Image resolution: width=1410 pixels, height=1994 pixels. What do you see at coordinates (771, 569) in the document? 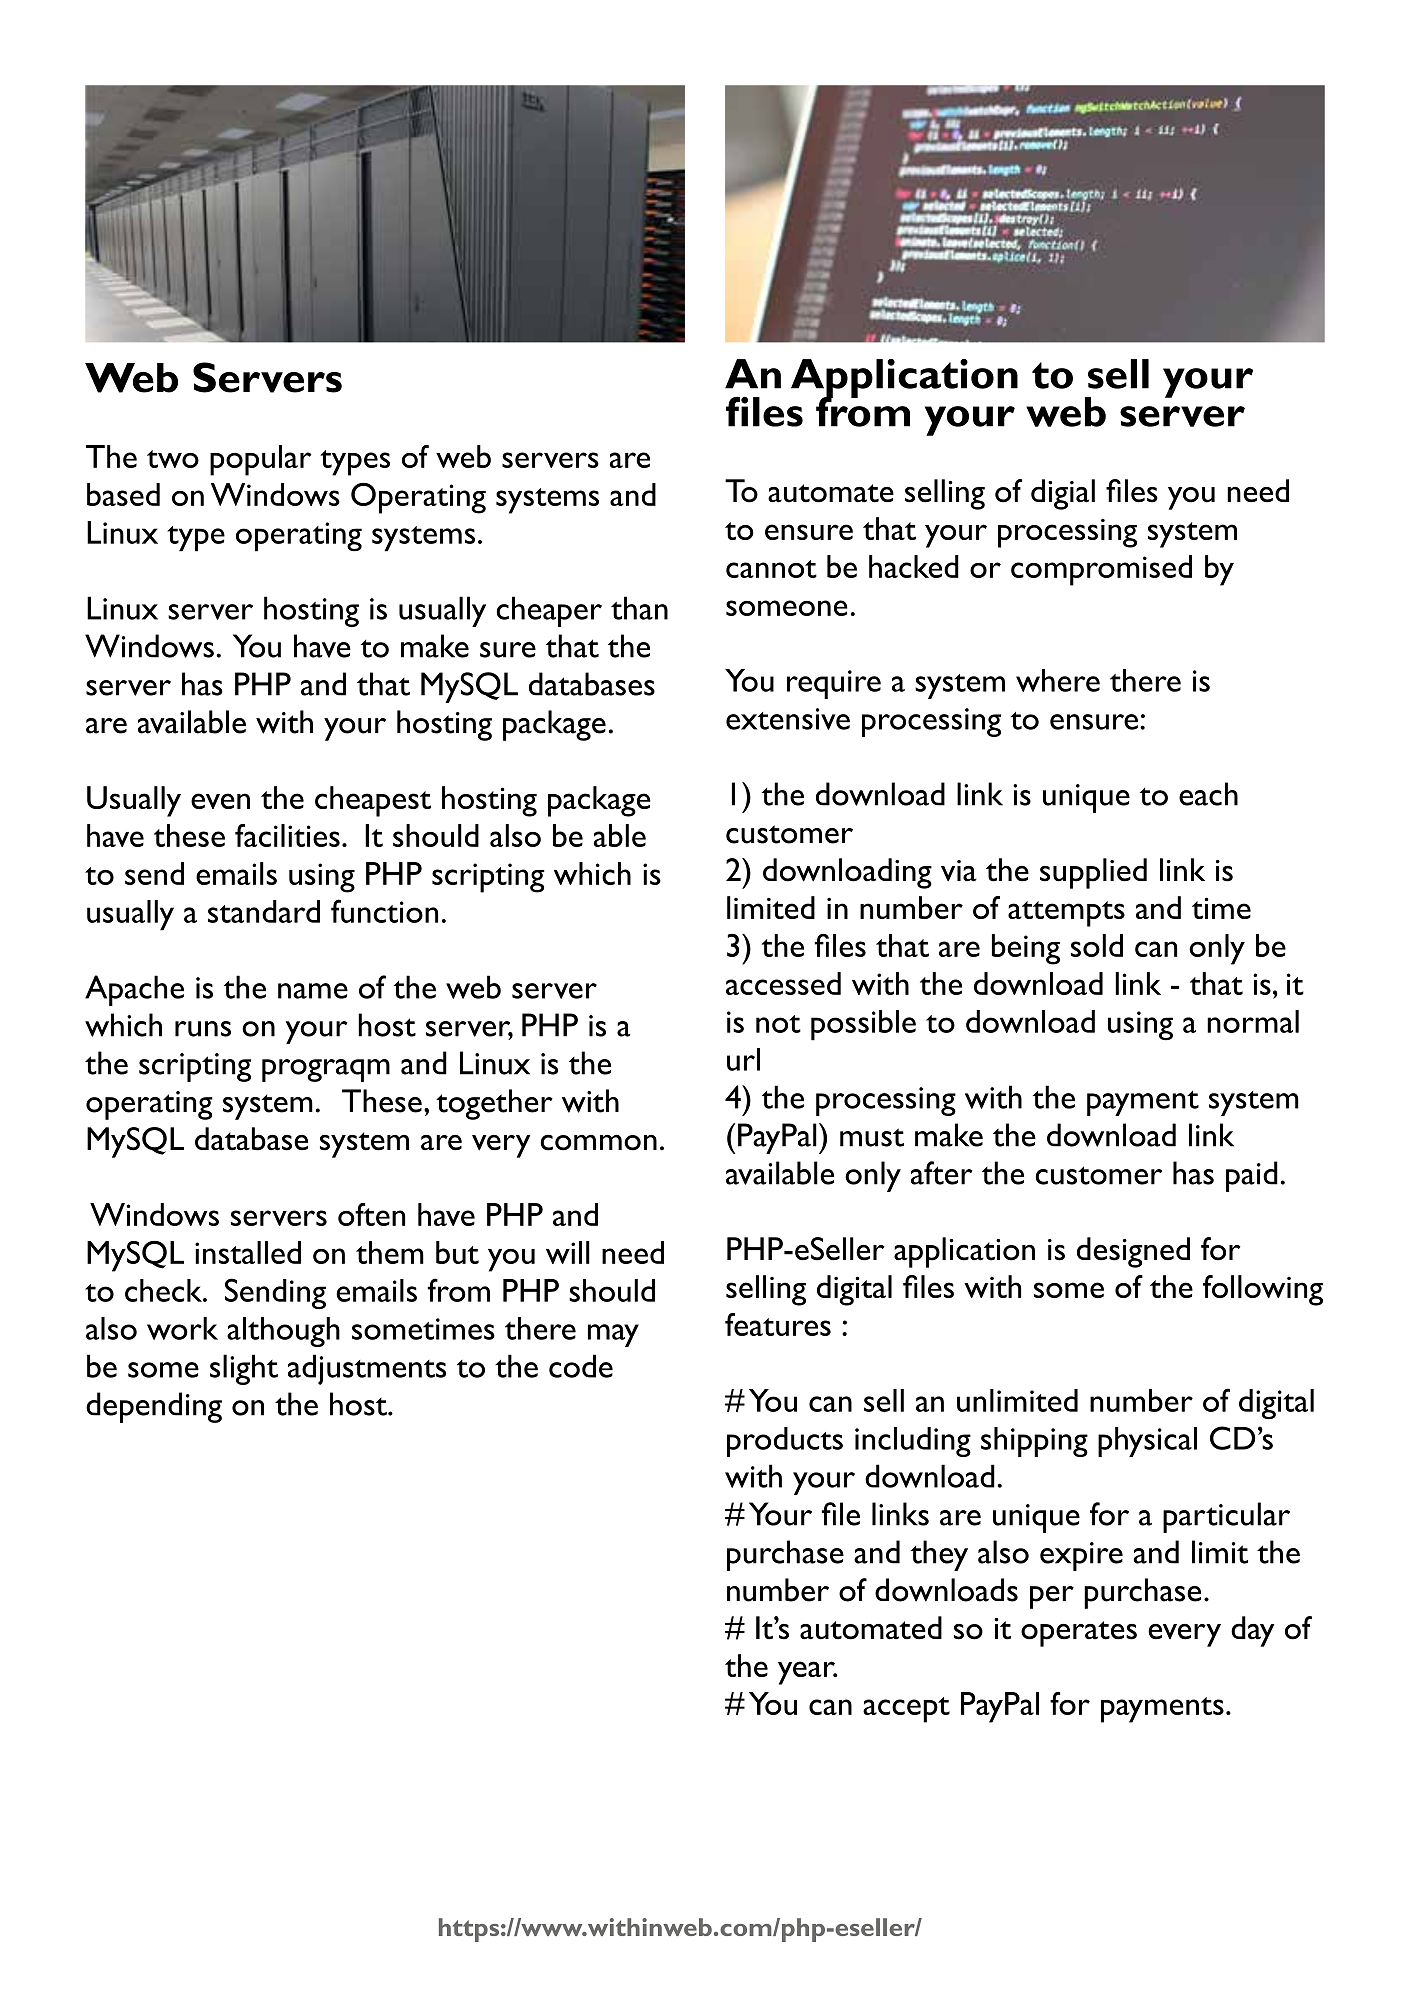
I see `cannot` at bounding box center [771, 569].
